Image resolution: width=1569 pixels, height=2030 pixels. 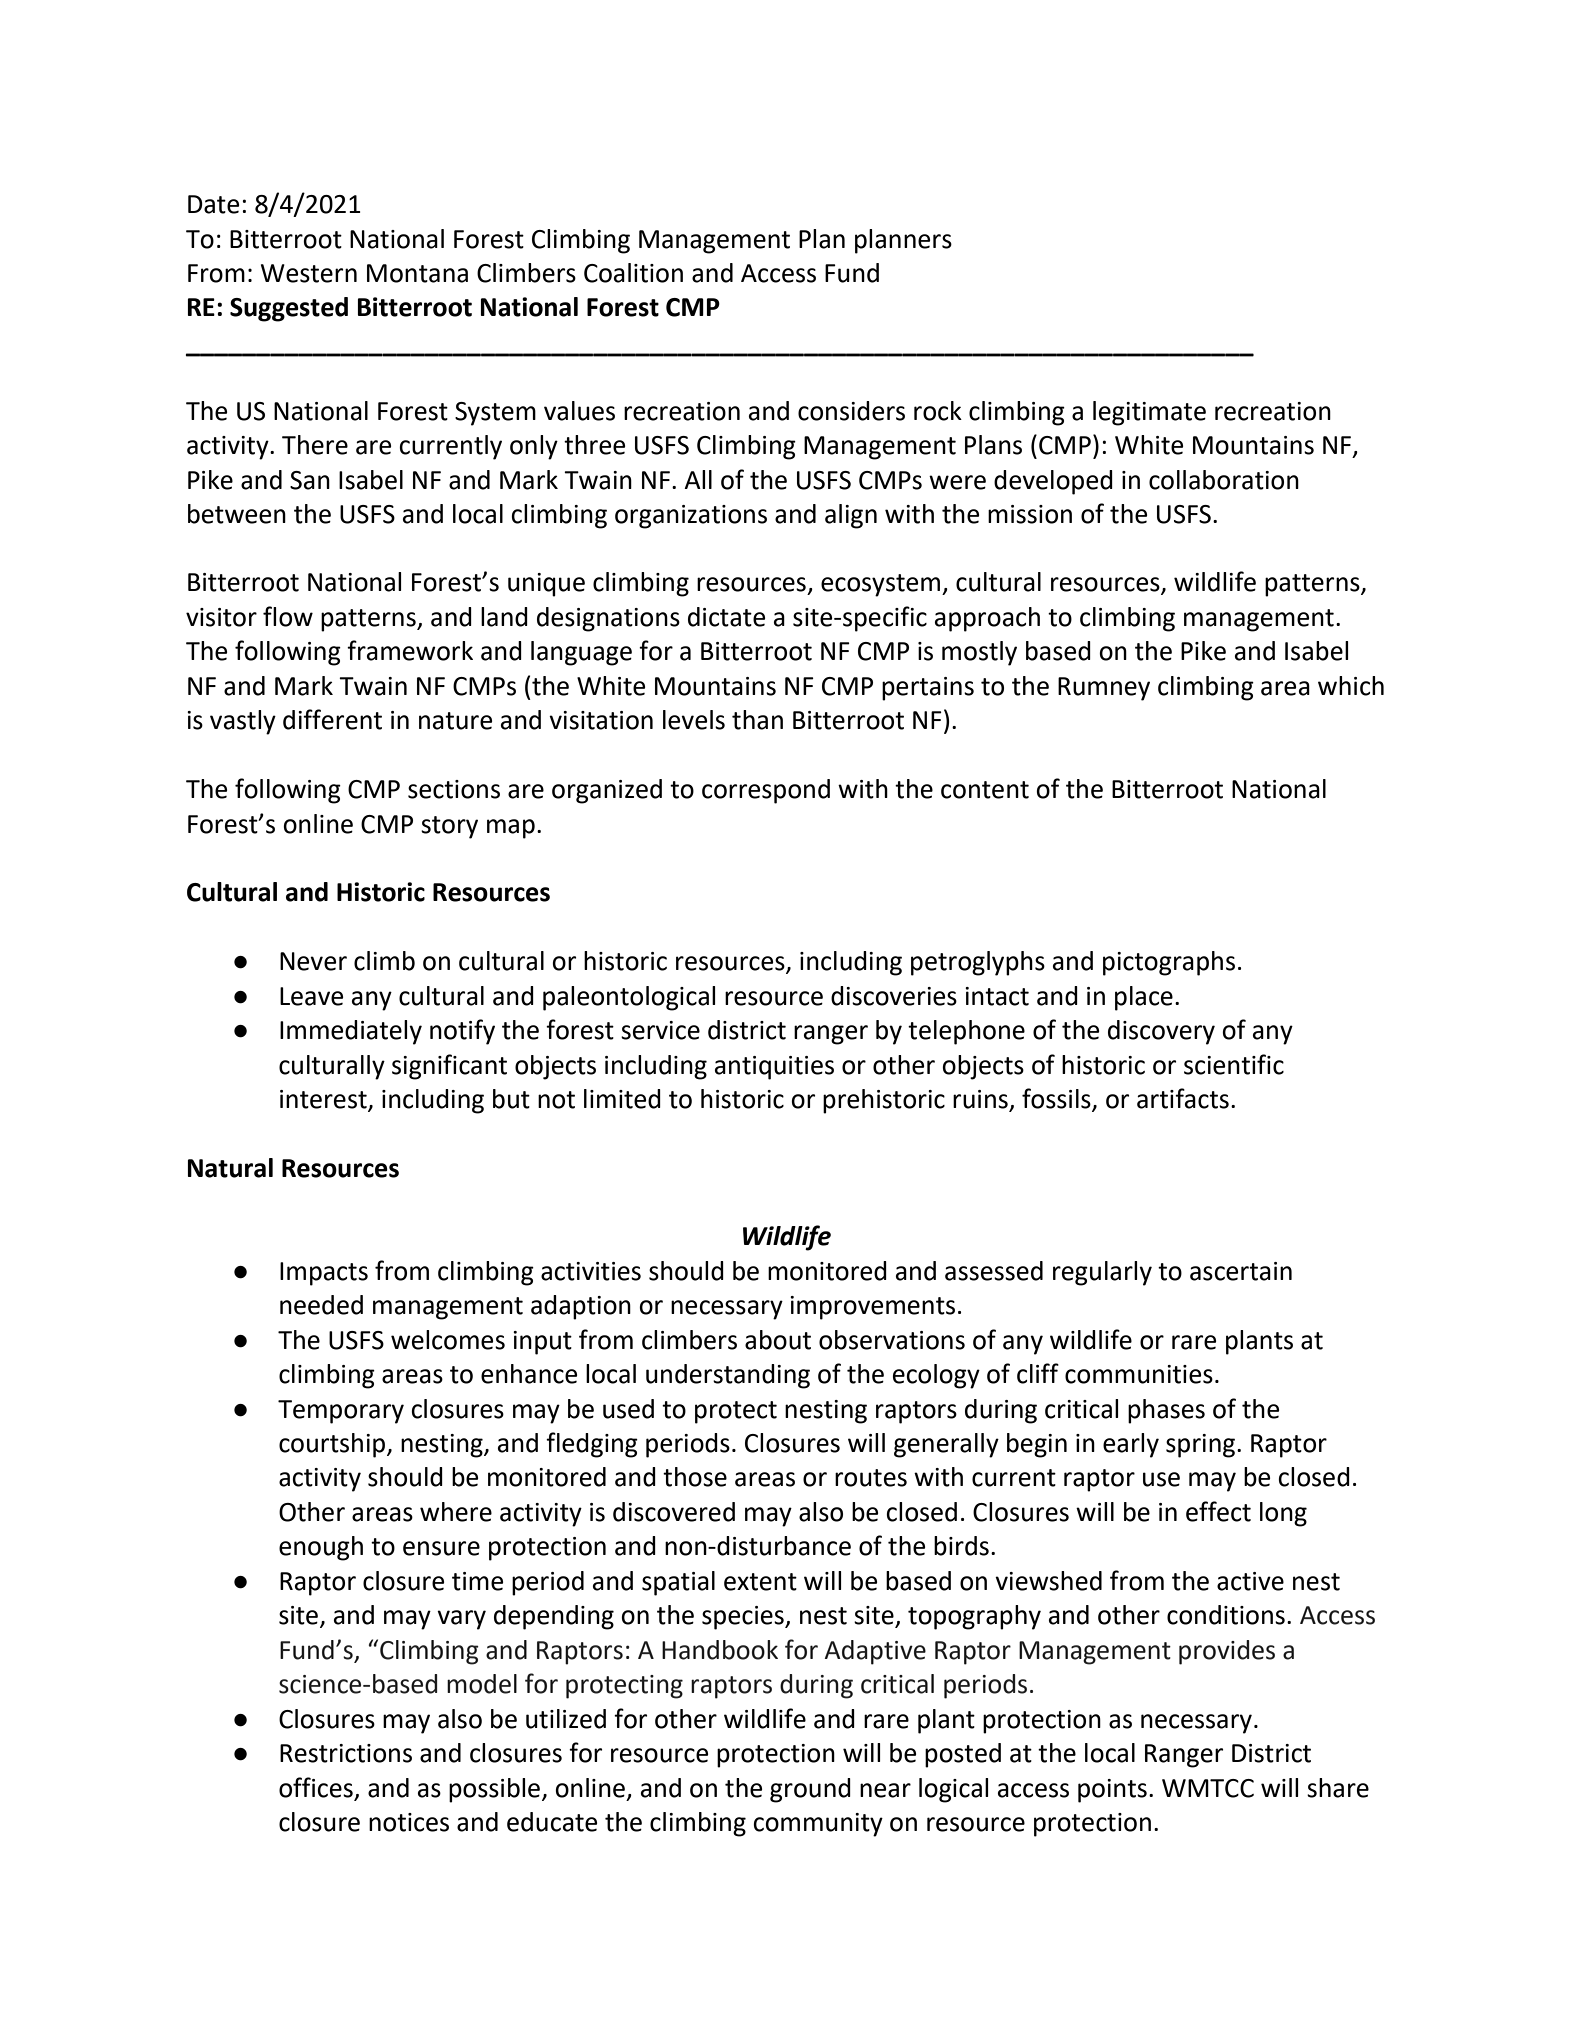 I want to click on Western, so click(x=309, y=273).
